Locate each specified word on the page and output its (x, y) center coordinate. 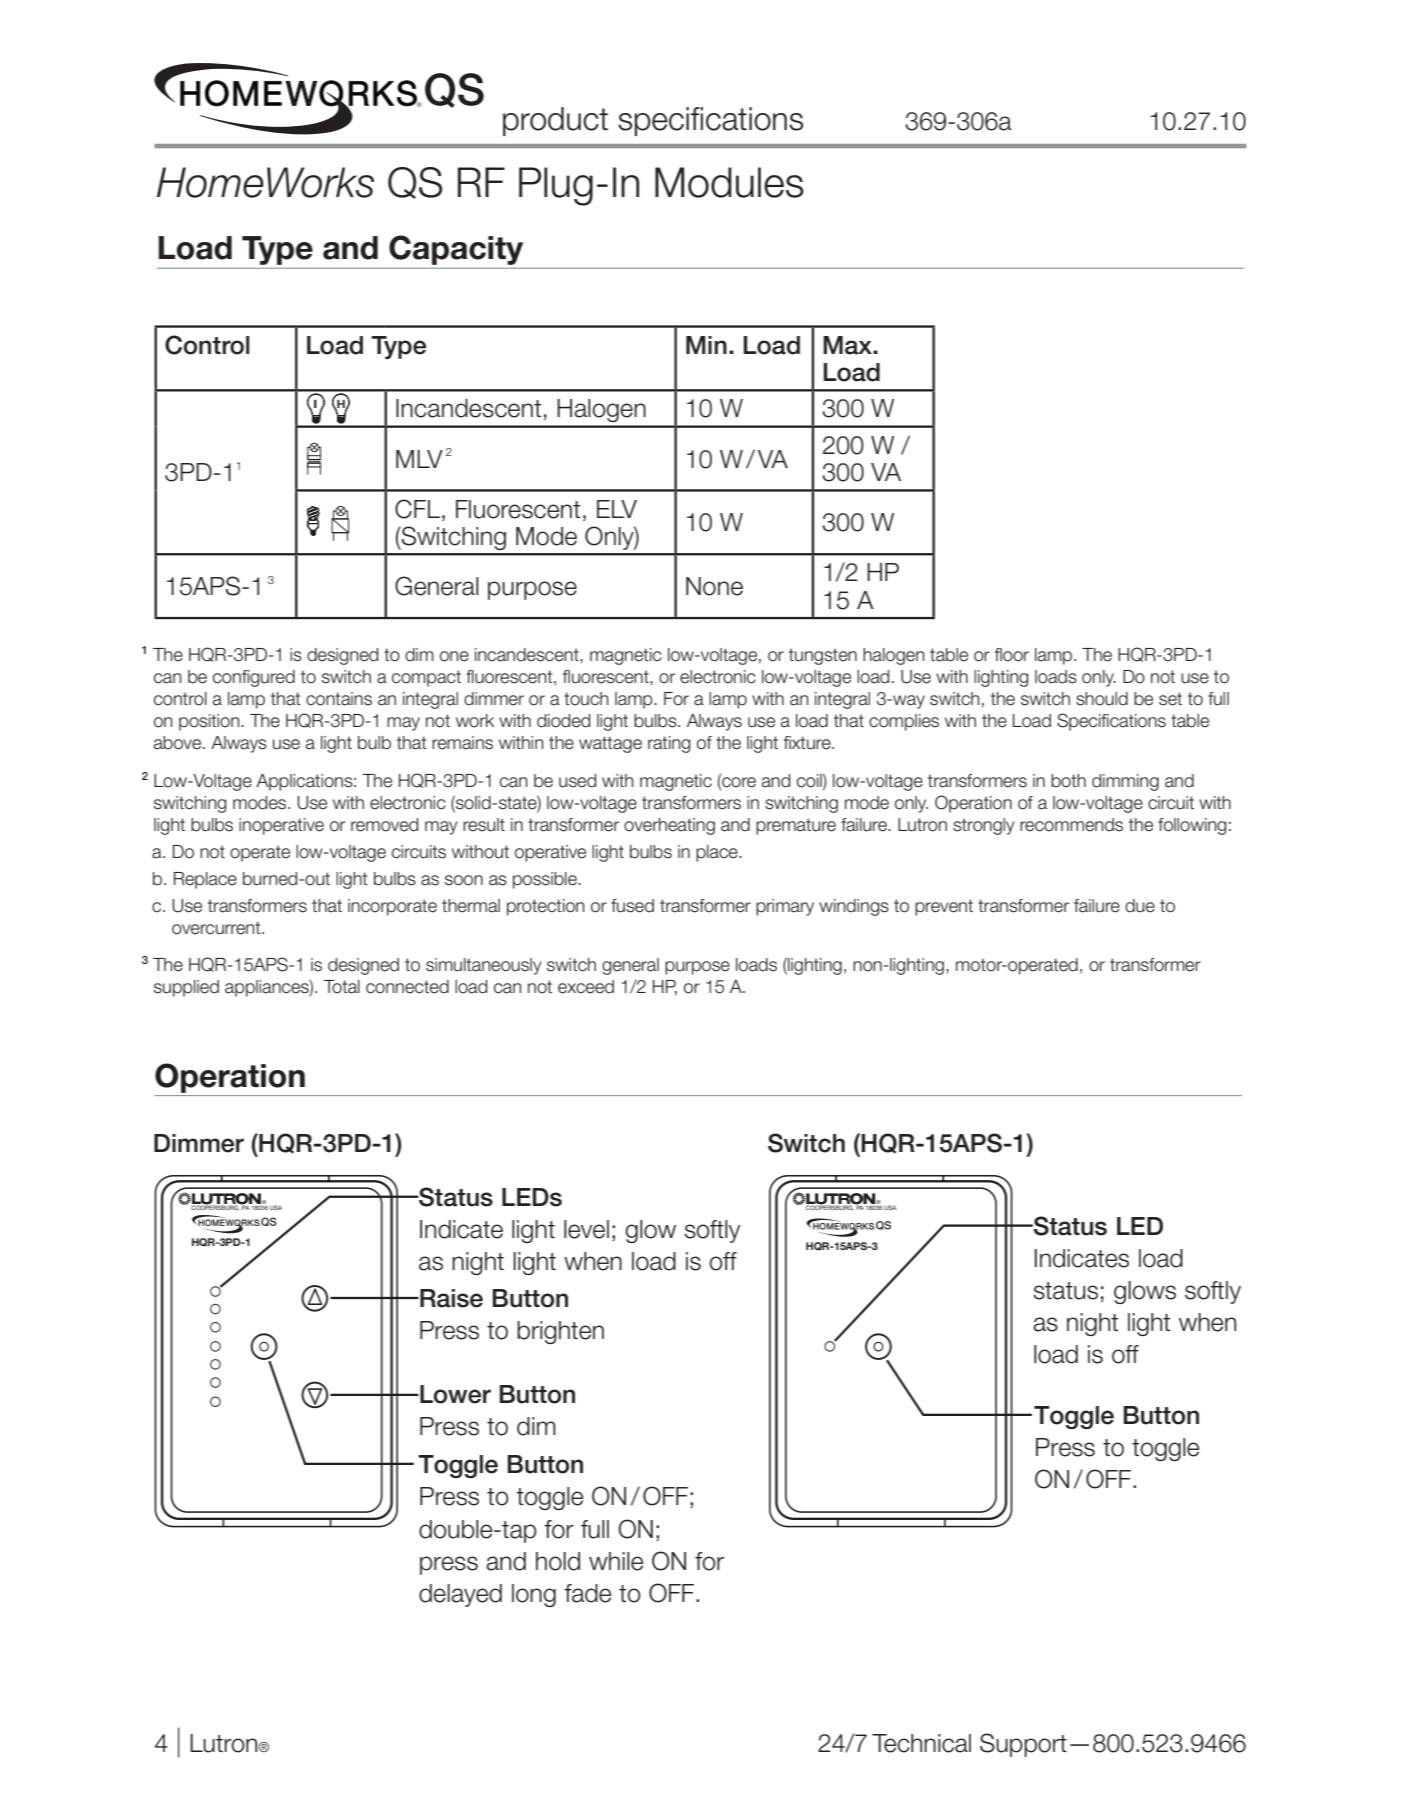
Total (342, 987)
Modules (729, 182)
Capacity (456, 250)
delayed (460, 1595)
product (555, 121)
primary (785, 907)
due (1140, 906)
